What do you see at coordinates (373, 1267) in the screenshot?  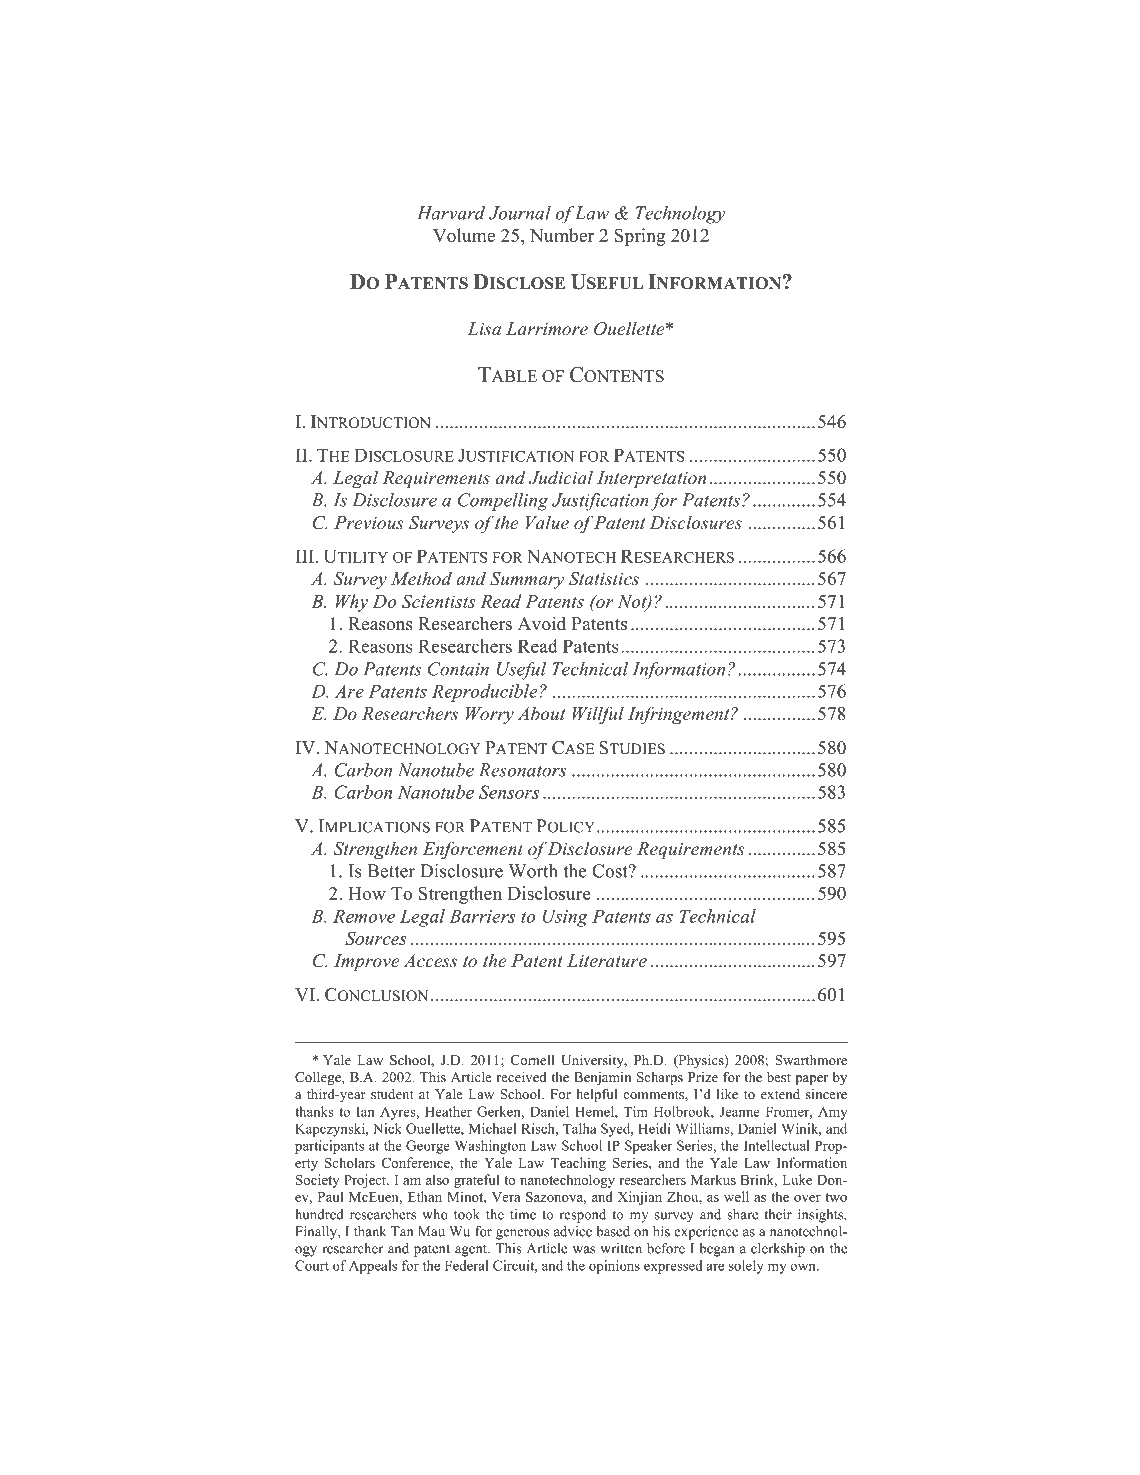 I see `Appeals` at bounding box center [373, 1267].
